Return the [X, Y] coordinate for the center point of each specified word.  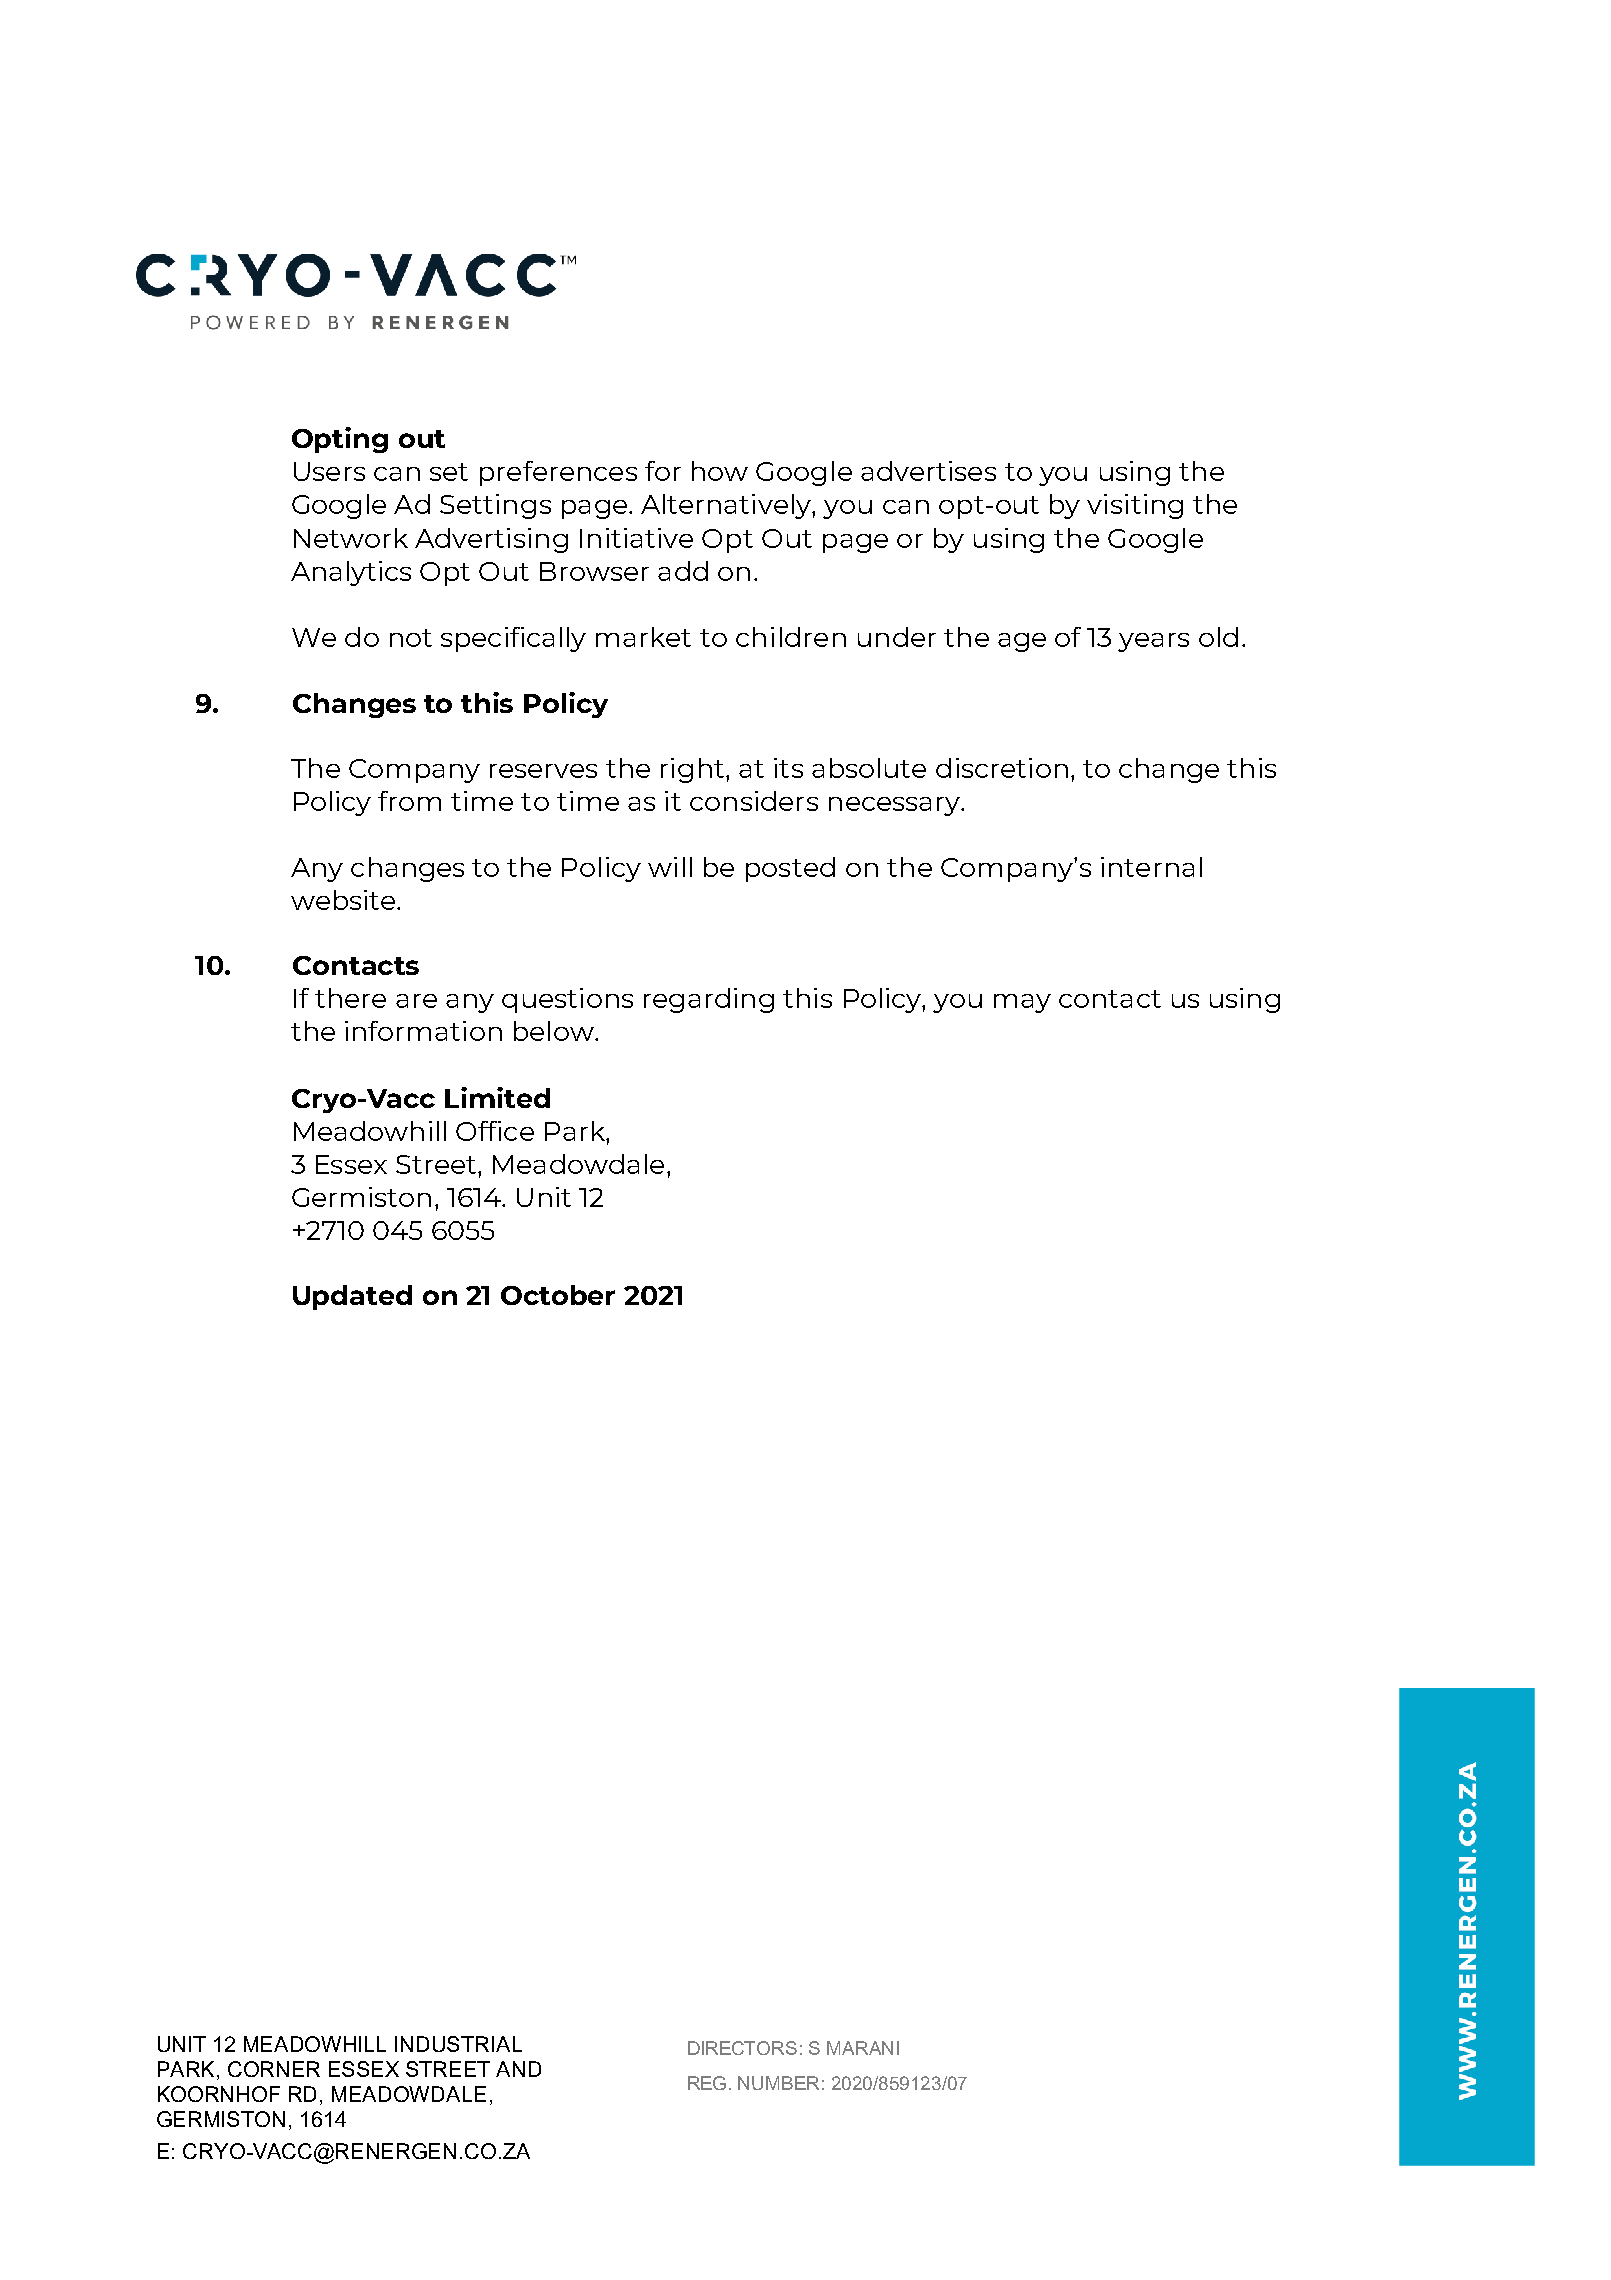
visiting [1135, 506]
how [720, 471]
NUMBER [778, 2083]
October [558, 1295]
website [344, 900]
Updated [352, 1297]
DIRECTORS [742, 2048]
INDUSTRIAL [458, 2044]
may [1022, 1003]
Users [329, 471]
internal [1151, 867]
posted [790, 869]
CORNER [274, 2069]
